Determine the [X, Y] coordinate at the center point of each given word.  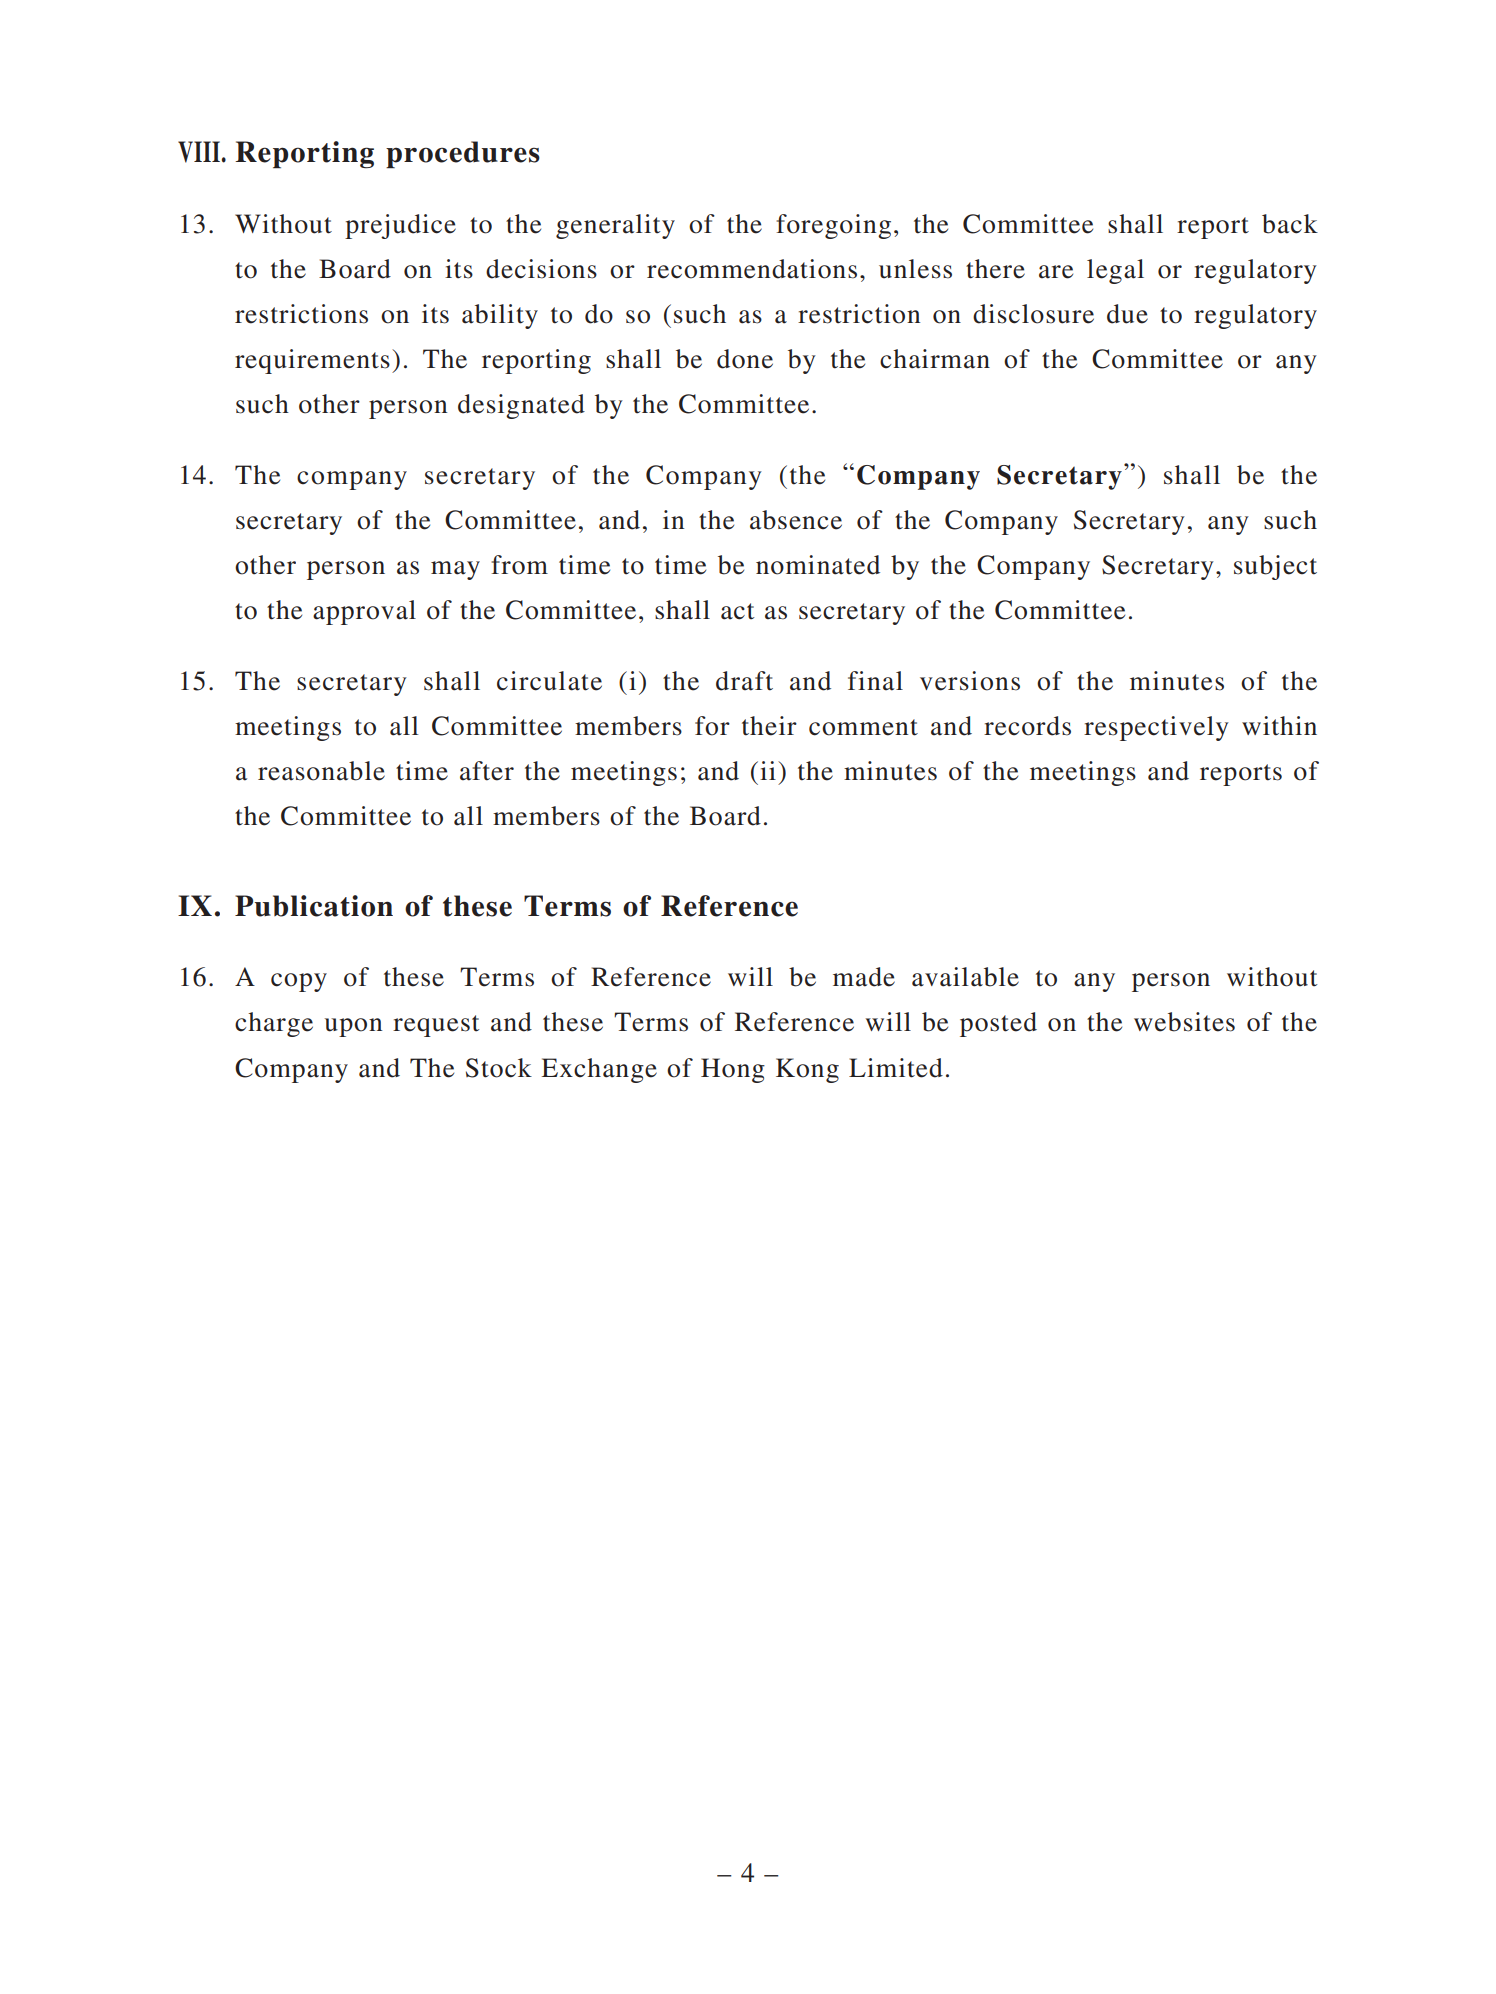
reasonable [321, 771]
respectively [1156, 728]
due [1127, 314]
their [769, 726]
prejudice [400, 226]
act [738, 611]
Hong [733, 1070]
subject [1275, 567]
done [745, 359]
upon [353, 1027]
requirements [312, 361]
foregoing [833, 226]
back [1290, 224]
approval [364, 612]
